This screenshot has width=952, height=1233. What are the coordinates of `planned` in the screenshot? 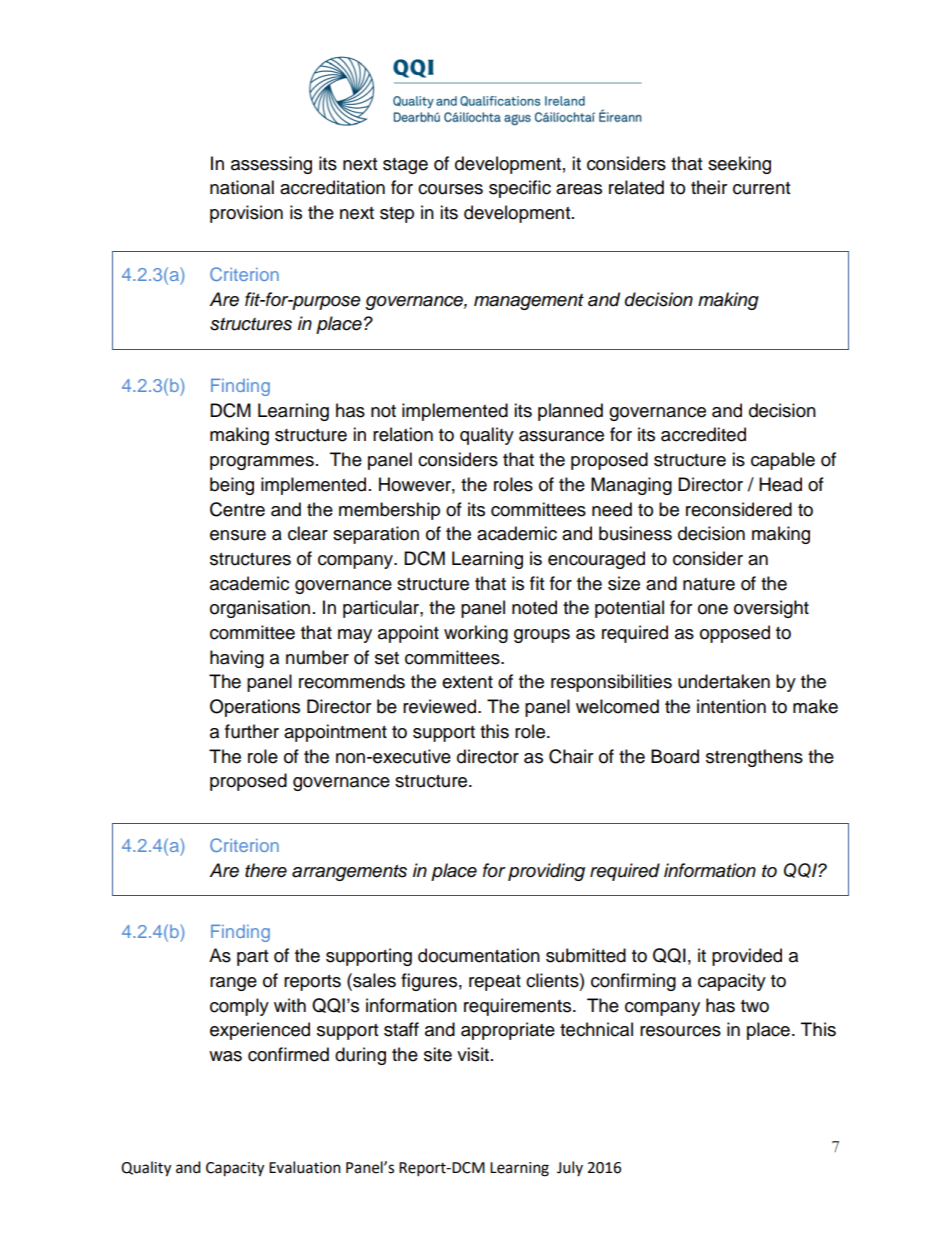 It's located at (570, 412).
